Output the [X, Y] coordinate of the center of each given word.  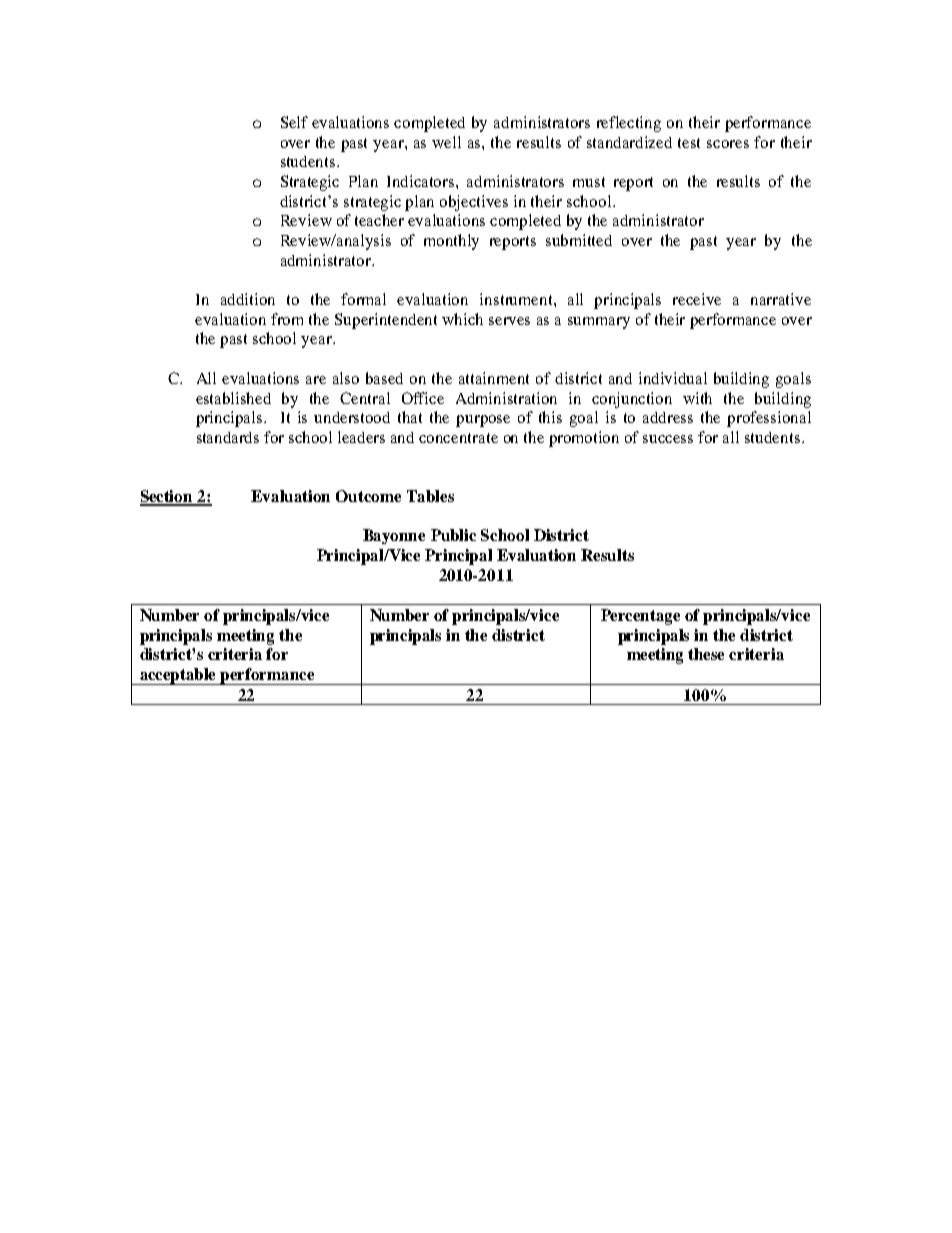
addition [248, 299]
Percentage [640, 617]
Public [453, 535]
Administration [506, 398]
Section [167, 497]
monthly [451, 242]
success [668, 439]
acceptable [178, 676]
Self [294, 122]
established [233, 398]
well [446, 142]
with [697, 398]
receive [697, 299]
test [689, 143]
